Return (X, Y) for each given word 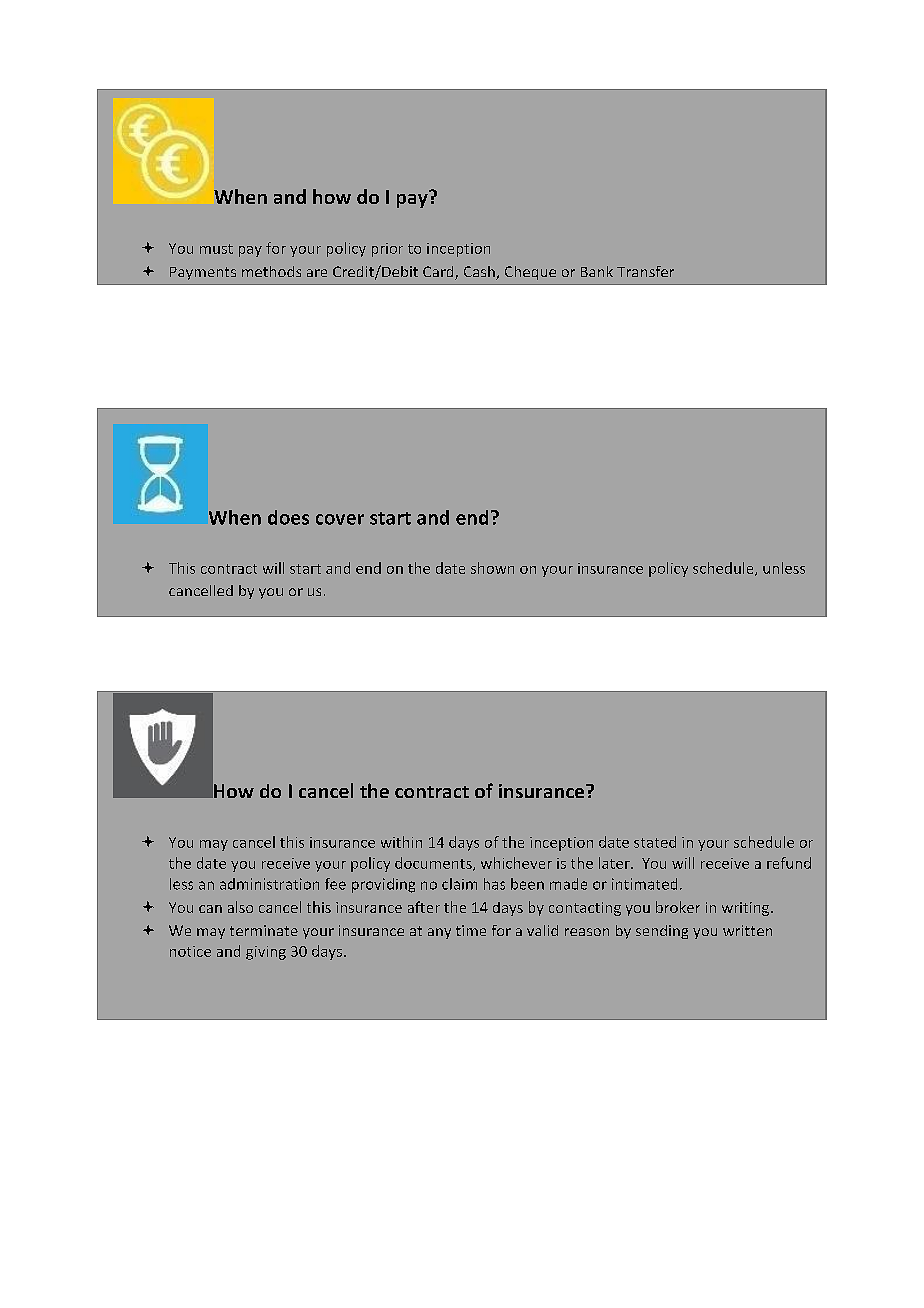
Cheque (530, 273)
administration (269, 884)
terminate (264, 930)
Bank (597, 271)
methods (271, 271)
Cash (480, 273)
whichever (516, 863)
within (401, 842)
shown (492, 568)
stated (655, 842)
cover (340, 519)
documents (434, 864)
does (288, 517)
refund (789, 863)
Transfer (645, 271)
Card (439, 273)
